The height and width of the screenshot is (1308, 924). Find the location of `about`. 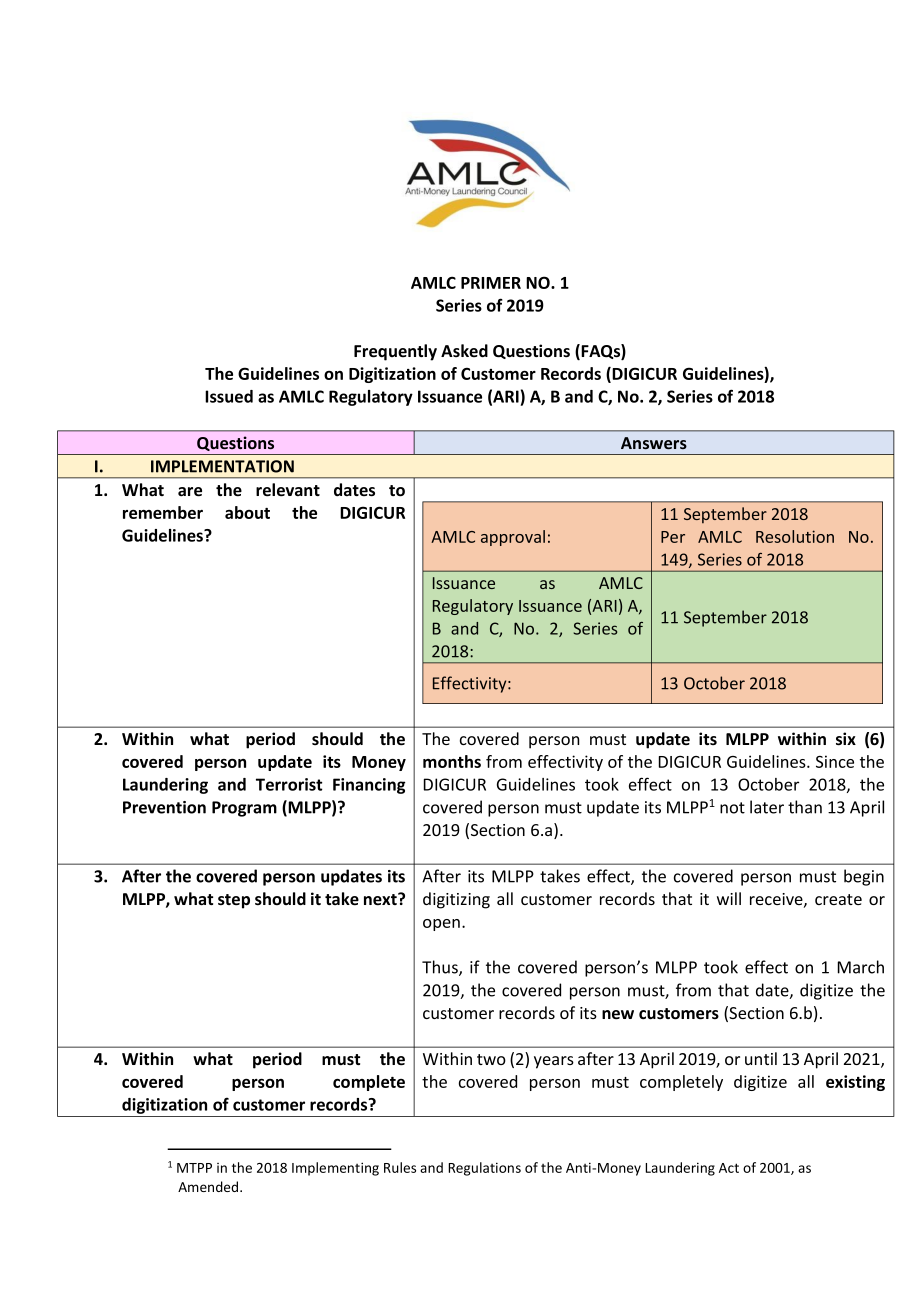

about is located at coordinates (247, 512).
